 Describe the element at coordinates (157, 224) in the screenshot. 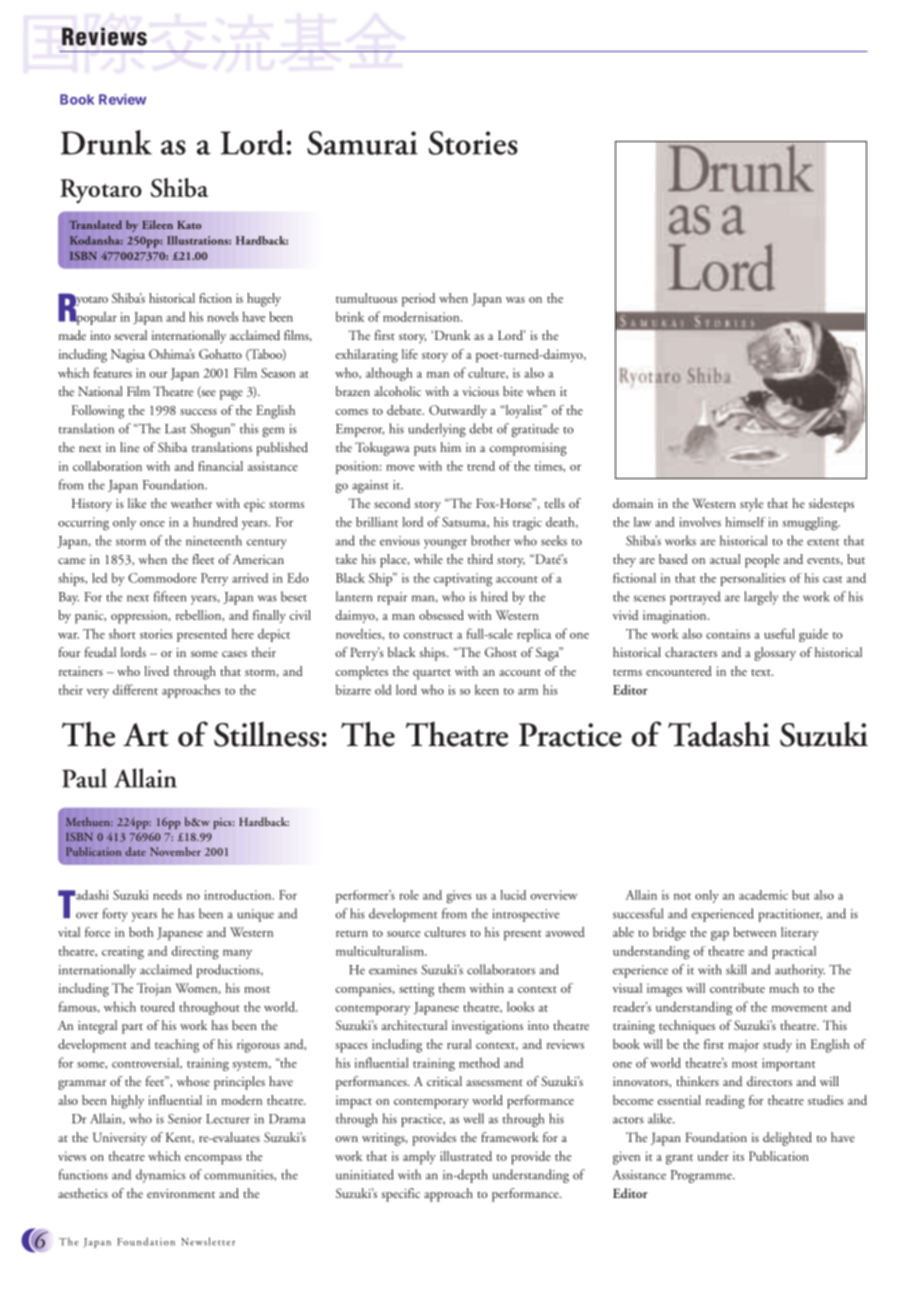

I see `Eileen` at that location.
